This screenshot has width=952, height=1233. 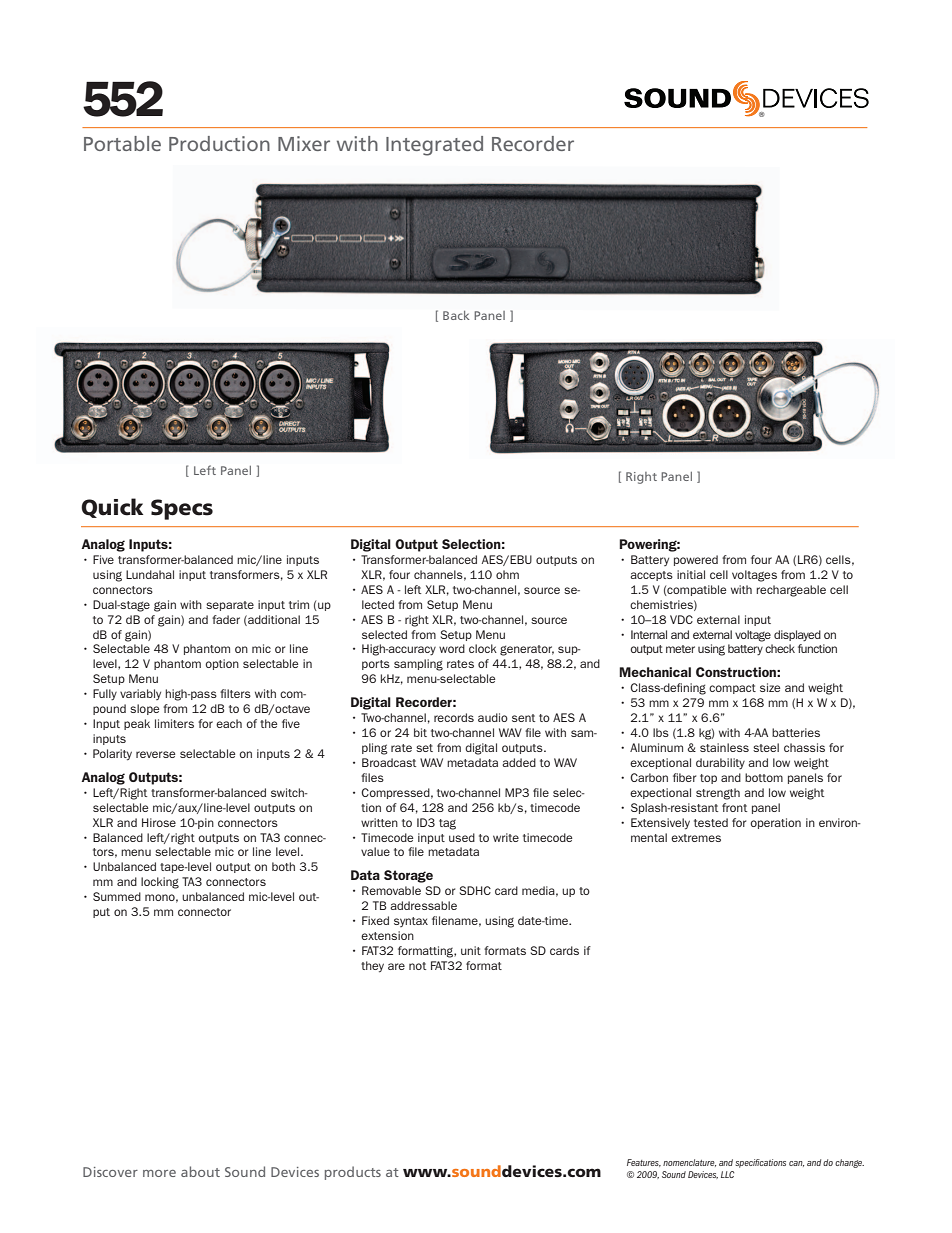 I want to click on locking, so click(x=160, y=883).
